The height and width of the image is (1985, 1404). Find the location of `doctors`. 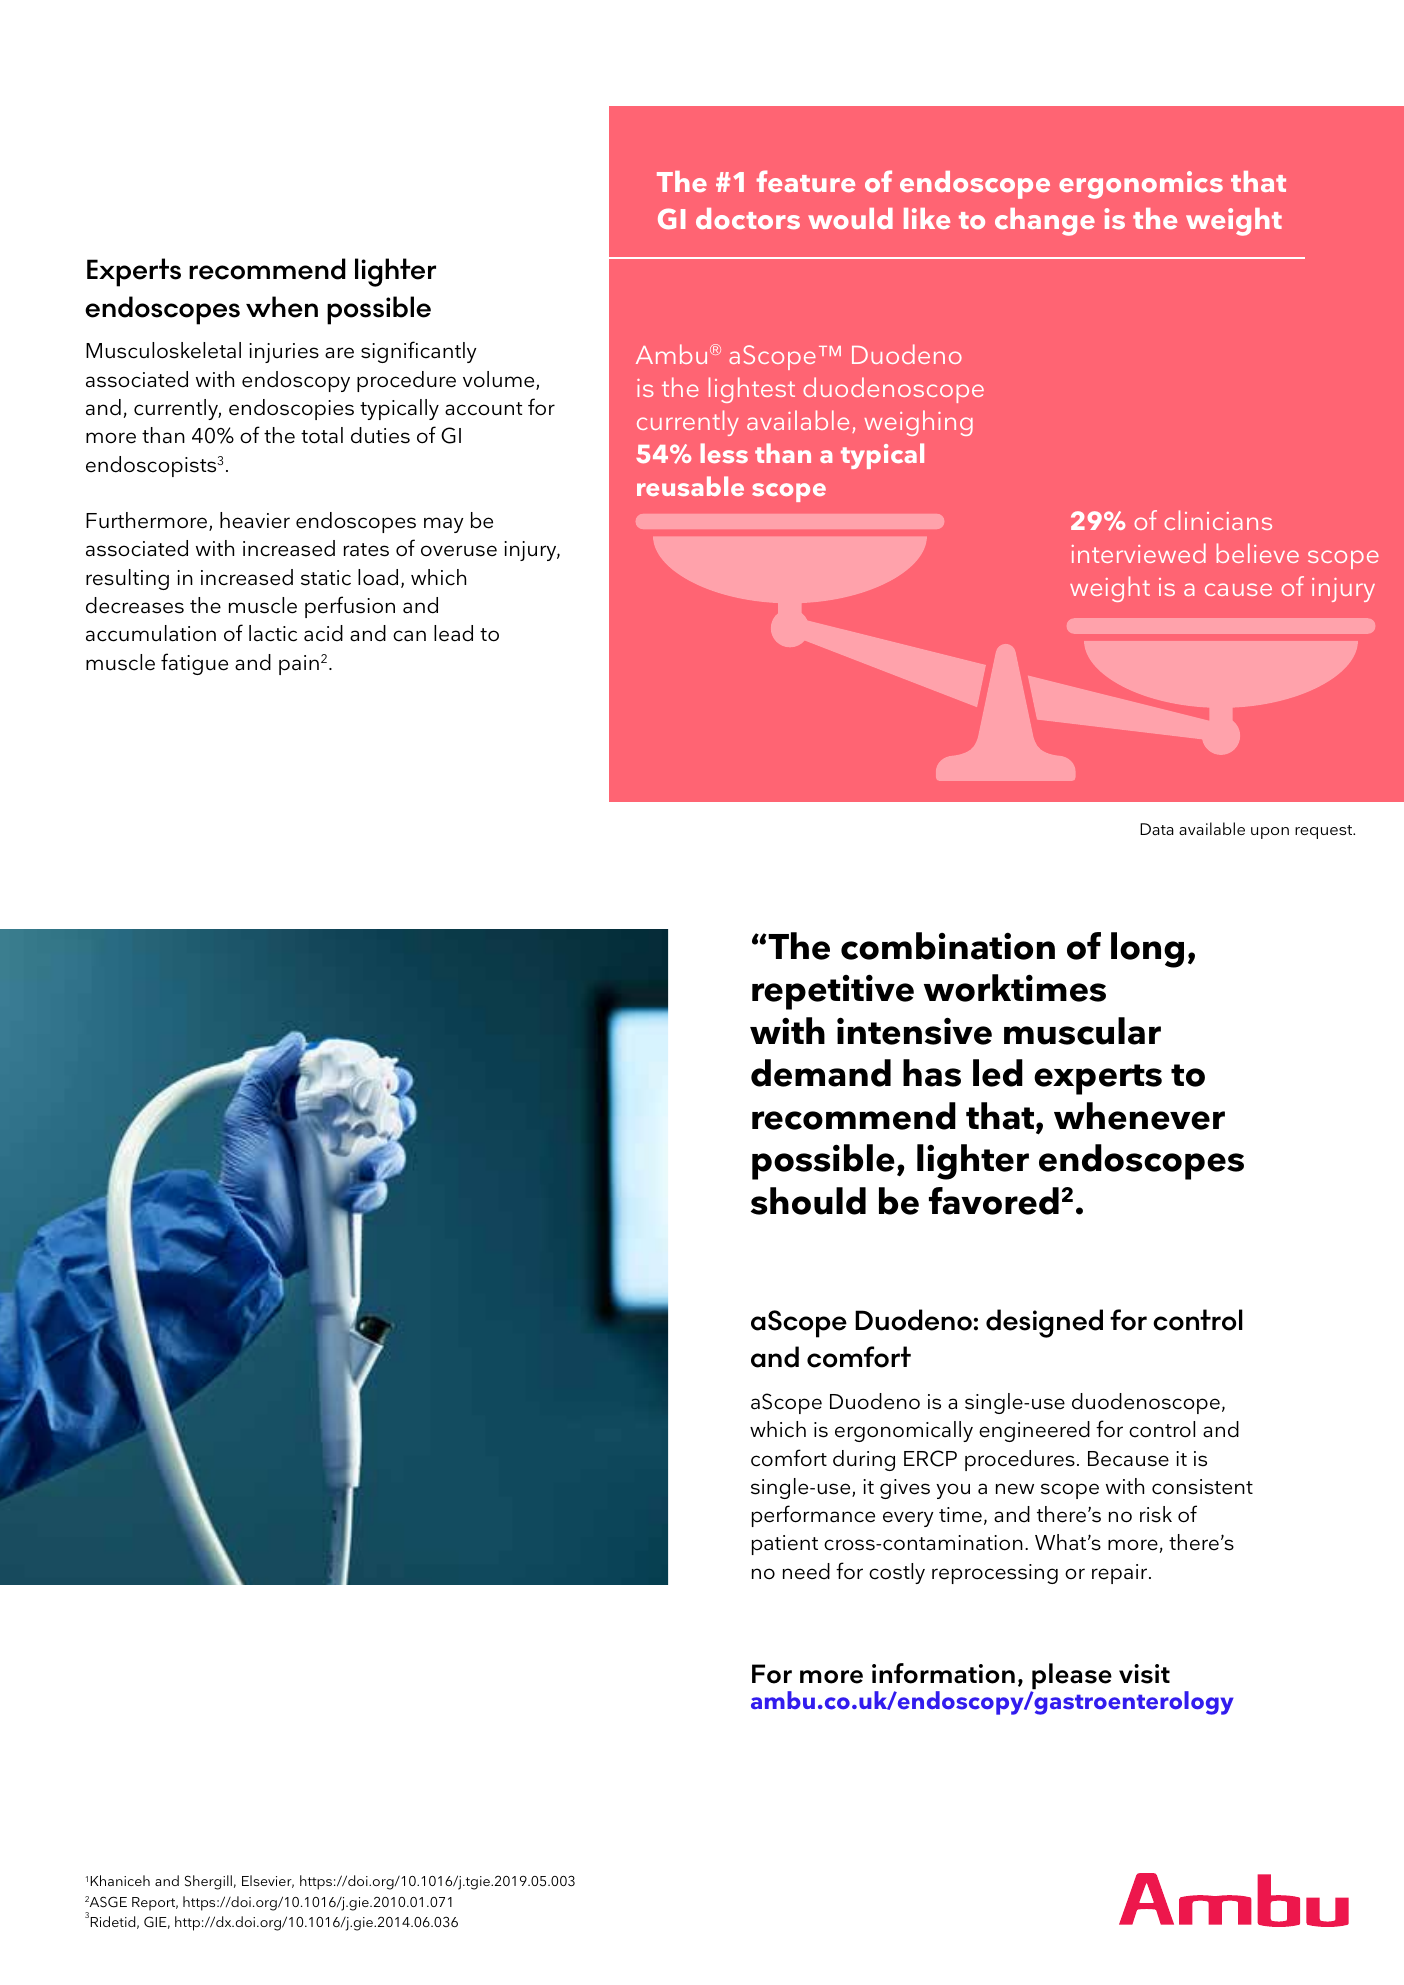

doctors is located at coordinates (748, 218).
